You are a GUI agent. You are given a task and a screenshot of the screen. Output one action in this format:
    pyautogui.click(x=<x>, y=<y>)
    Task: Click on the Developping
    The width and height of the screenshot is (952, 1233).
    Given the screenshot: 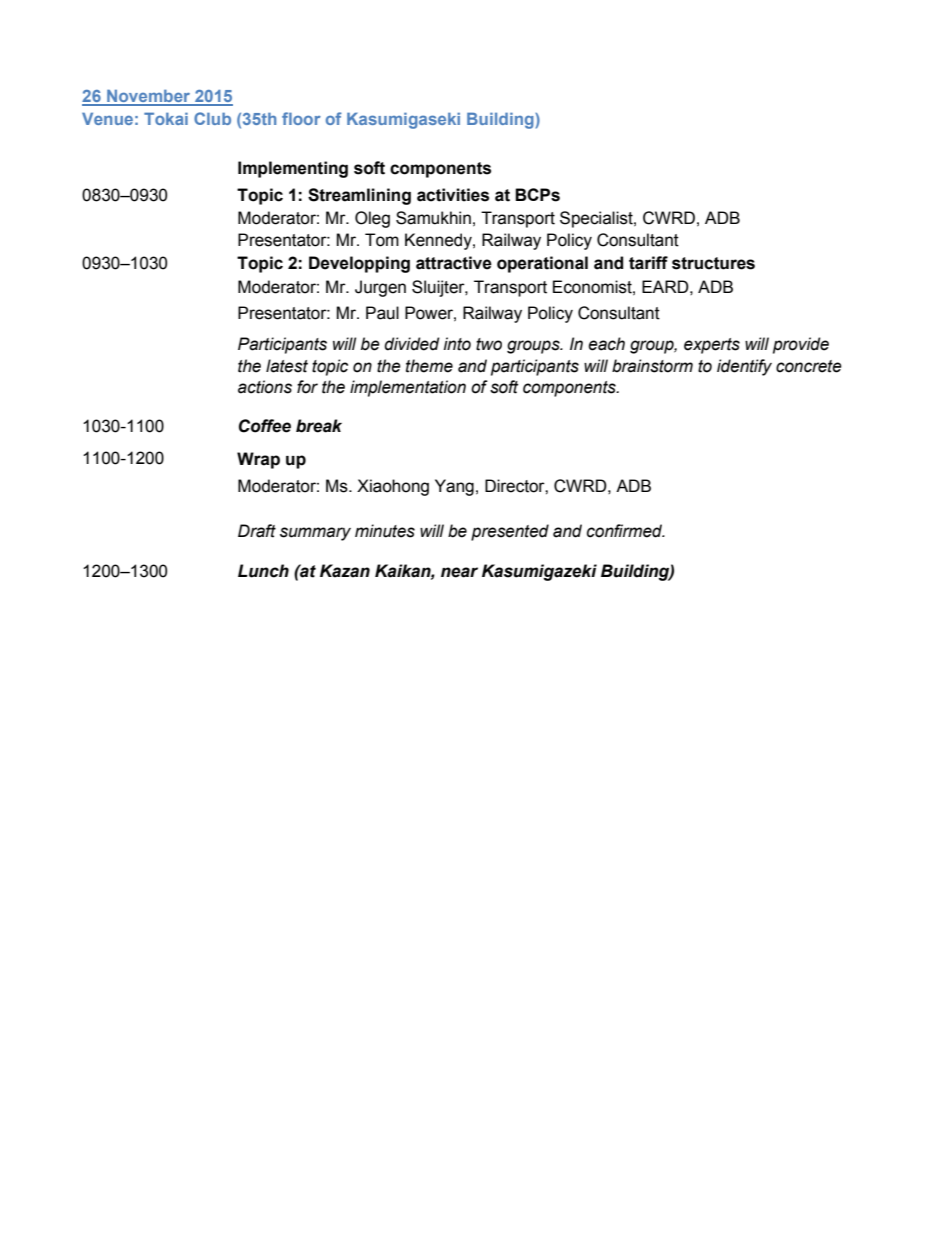 What is the action you would take?
    pyautogui.click(x=359, y=264)
